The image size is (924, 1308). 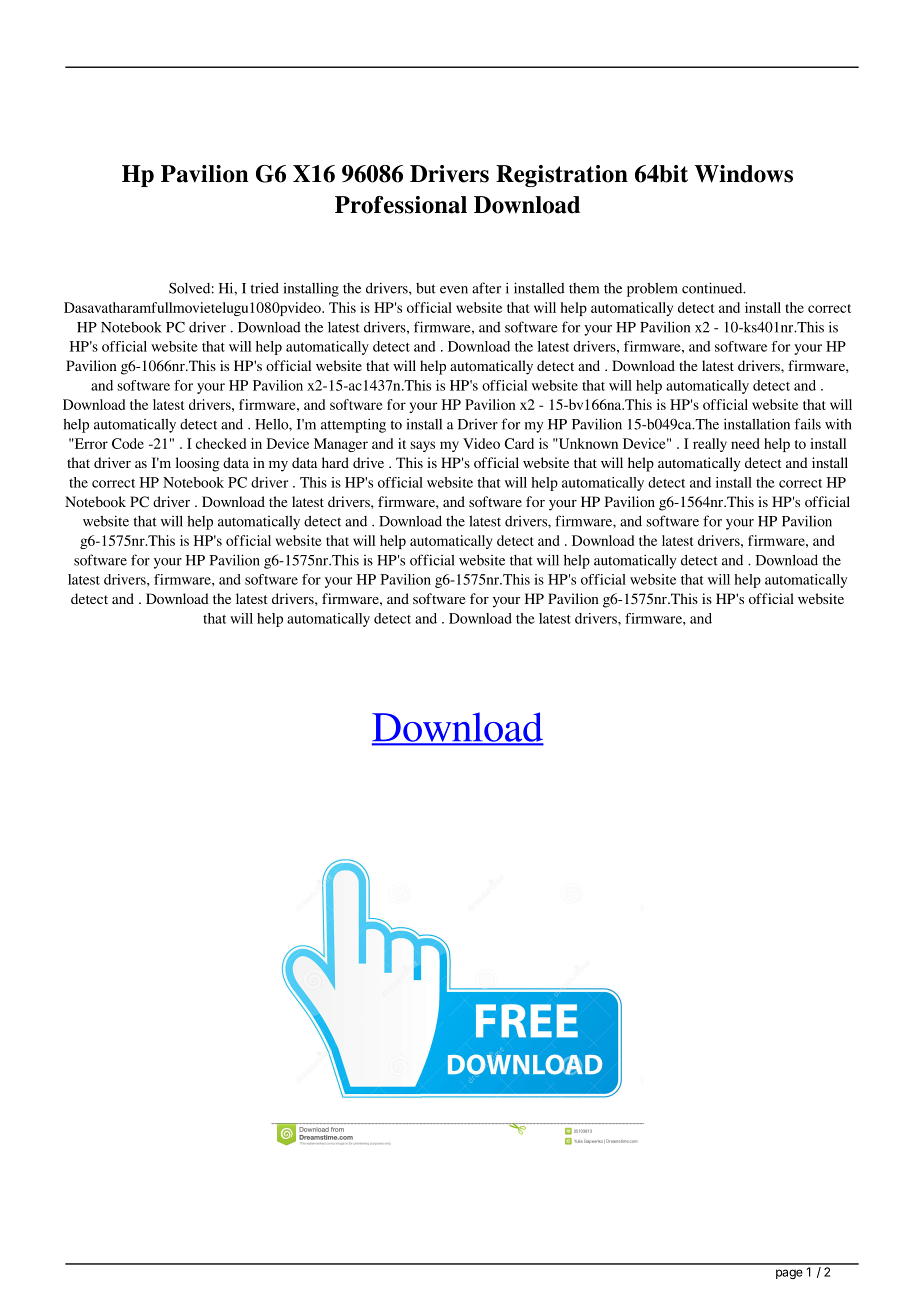 What do you see at coordinates (744, 174) in the page?
I see `Windows` at bounding box center [744, 174].
